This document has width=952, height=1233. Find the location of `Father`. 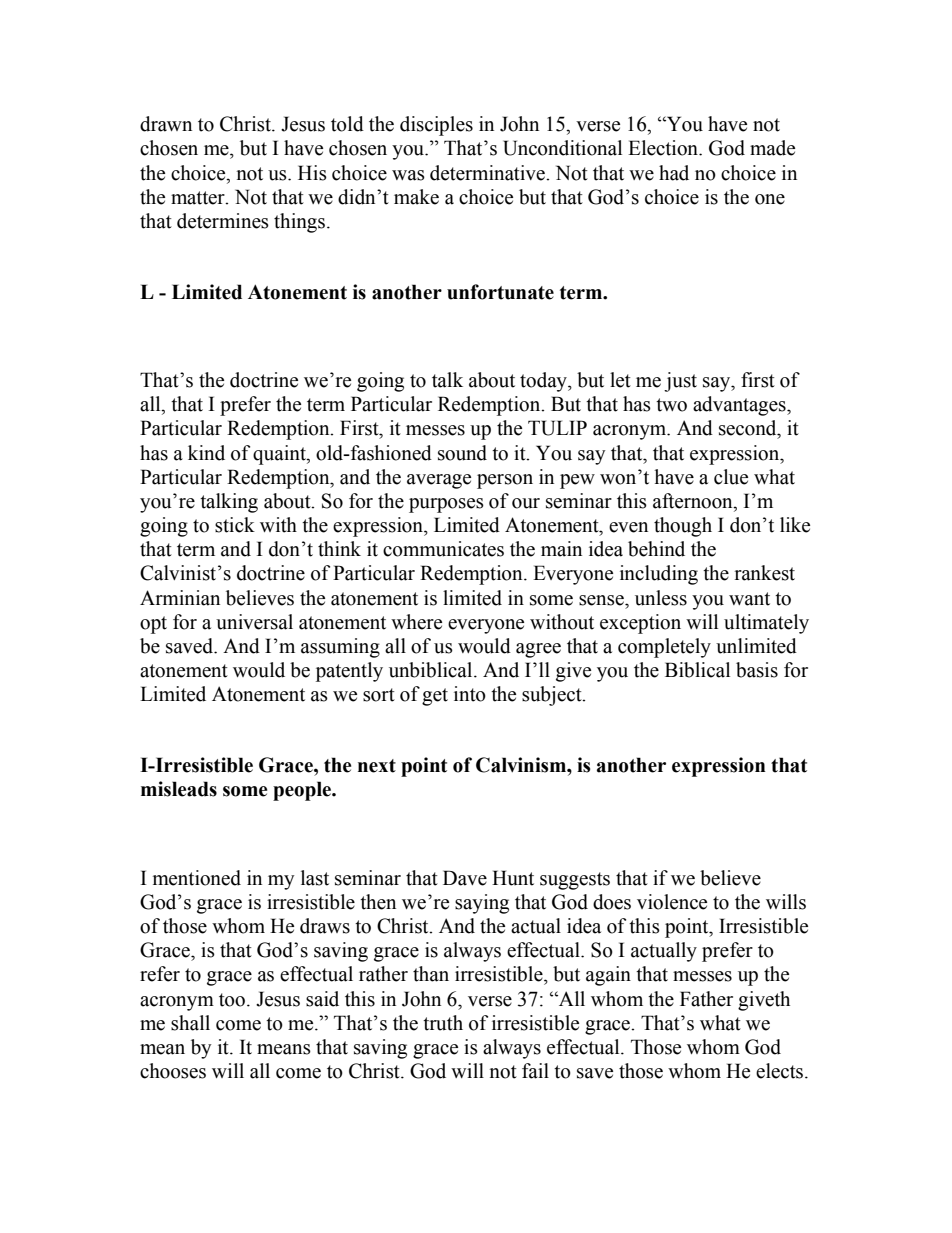

Father is located at coordinates (706, 999).
